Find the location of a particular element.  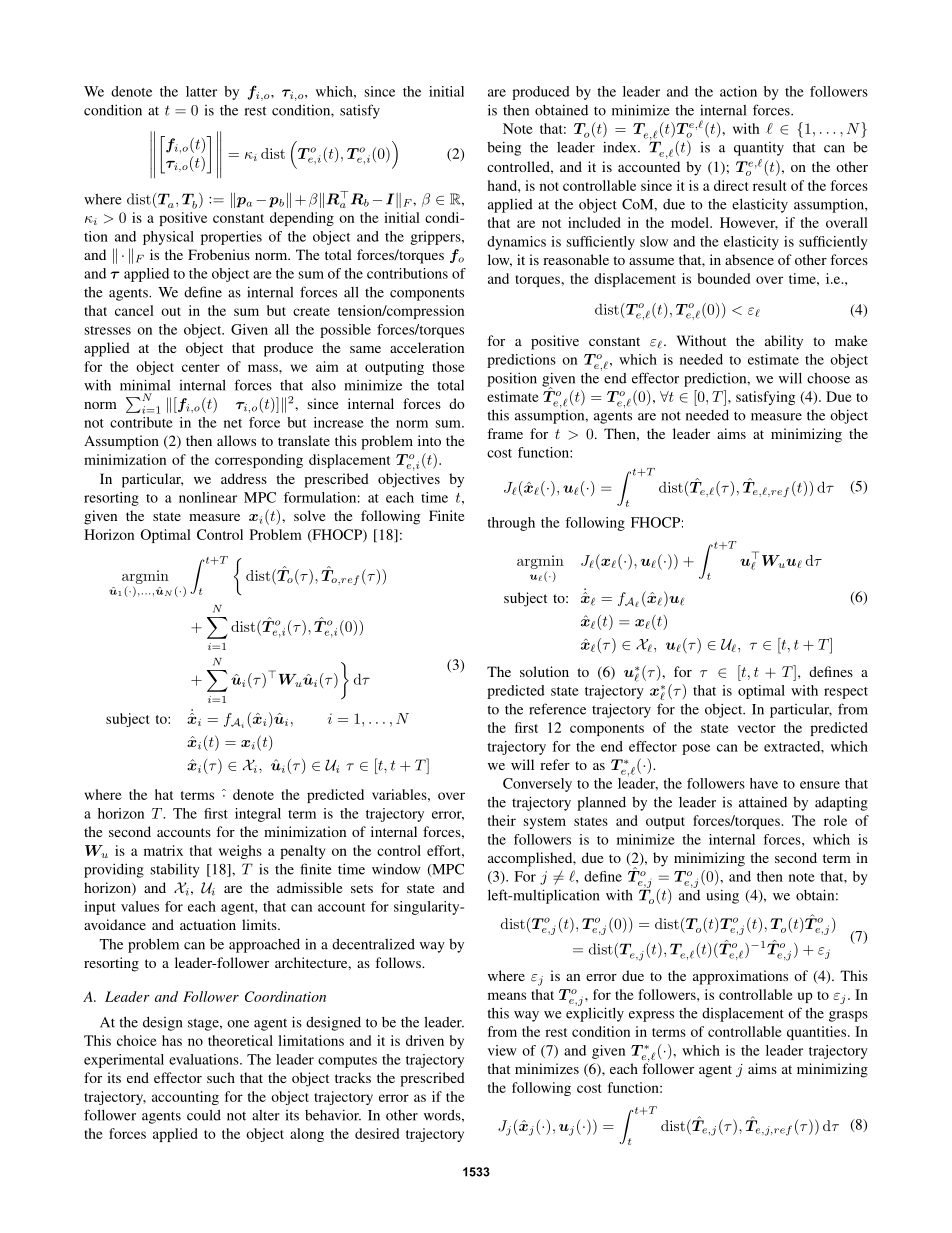

being is located at coordinates (504, 148).
